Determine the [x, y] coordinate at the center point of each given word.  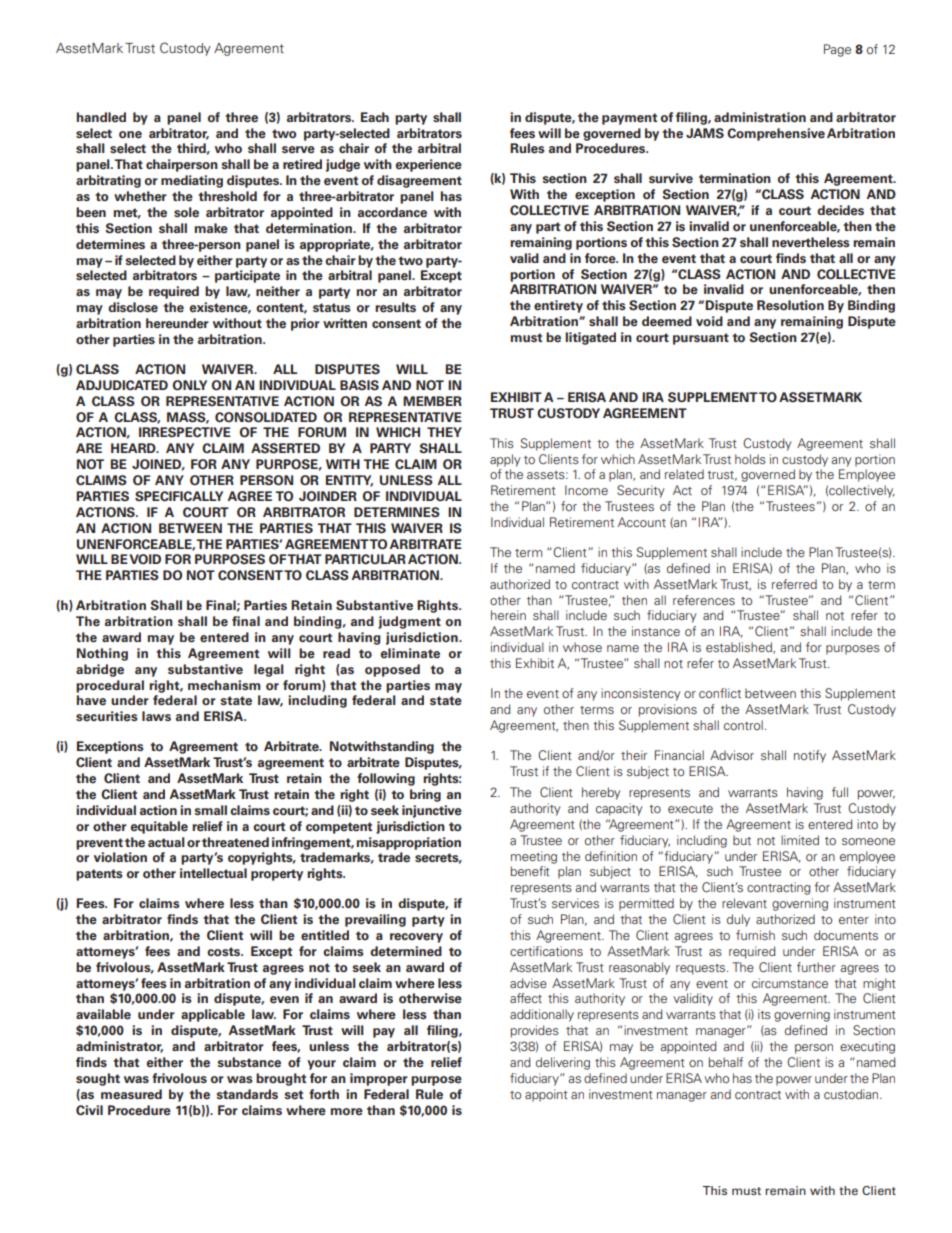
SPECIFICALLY [179, 496]
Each [375, 117]
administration [760, 117]
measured [131, 1094]
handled [101, 117]
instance [656, 631]
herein [508, 615]
